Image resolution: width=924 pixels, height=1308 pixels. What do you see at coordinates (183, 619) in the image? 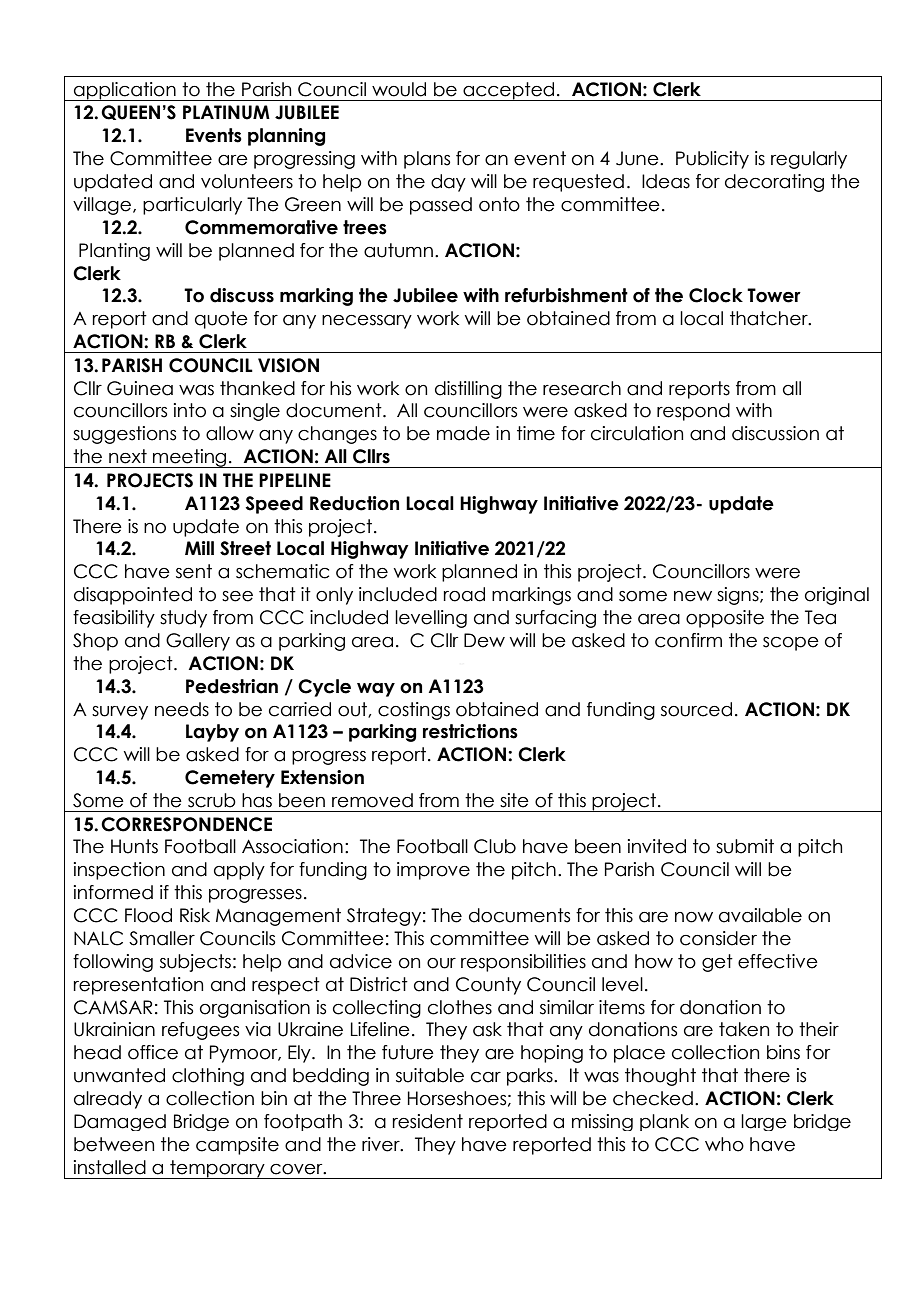
I see `study` at bounding box center [183, 619].
